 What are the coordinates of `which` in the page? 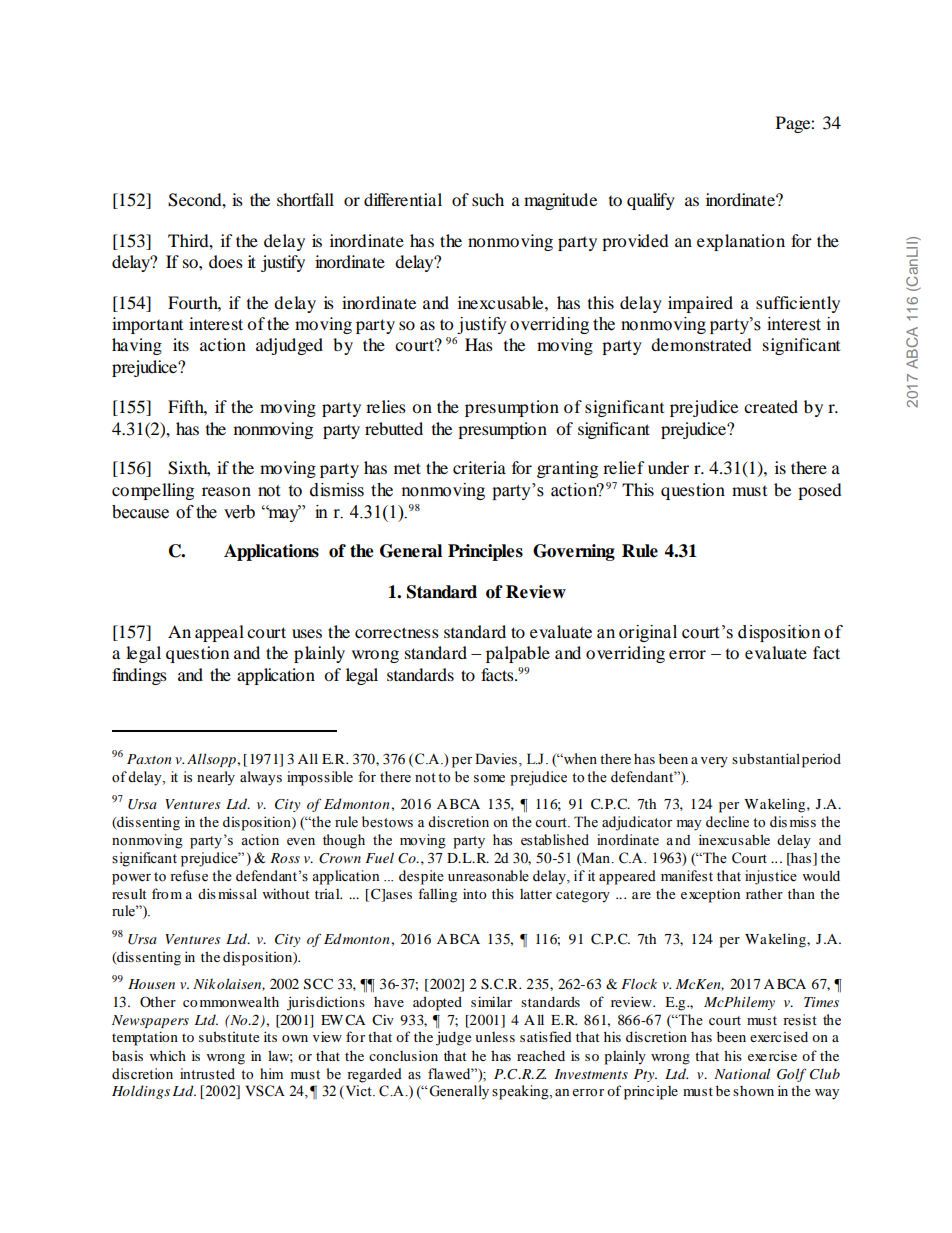 It's located at (168, 1055).
